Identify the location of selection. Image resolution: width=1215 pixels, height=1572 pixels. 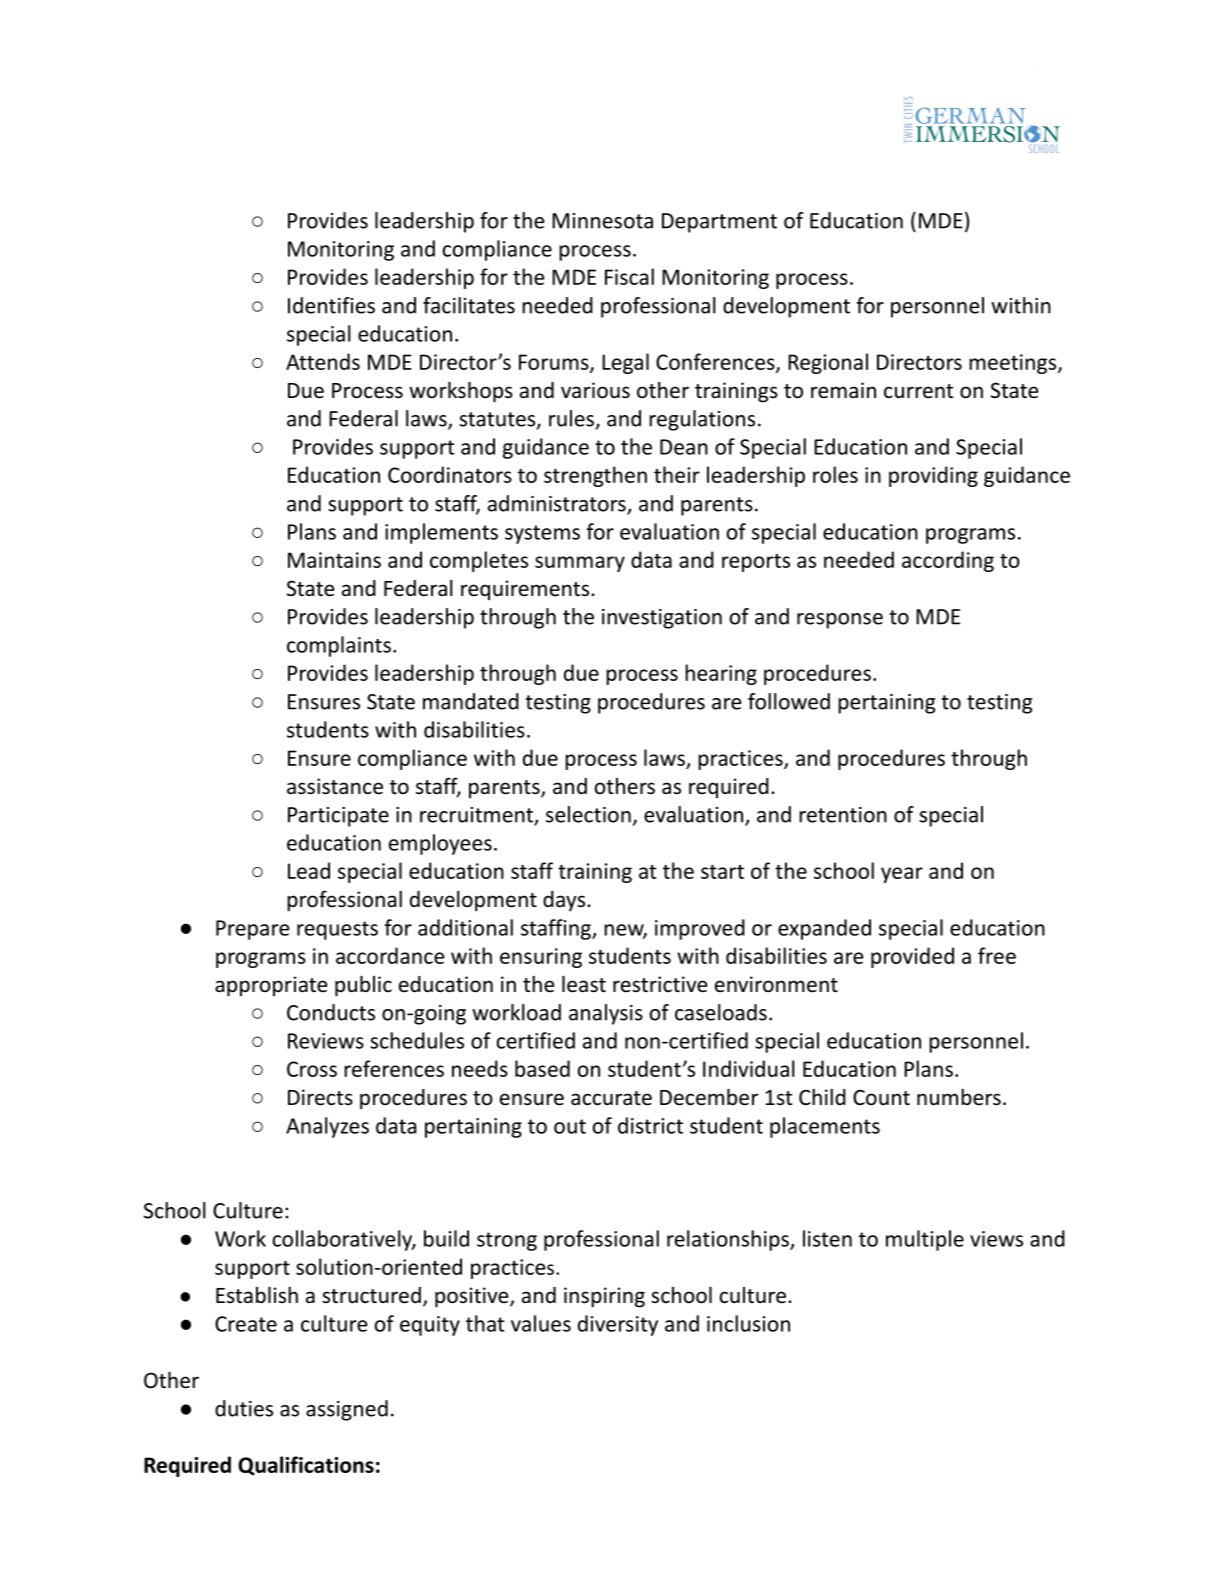
(588, 814).
